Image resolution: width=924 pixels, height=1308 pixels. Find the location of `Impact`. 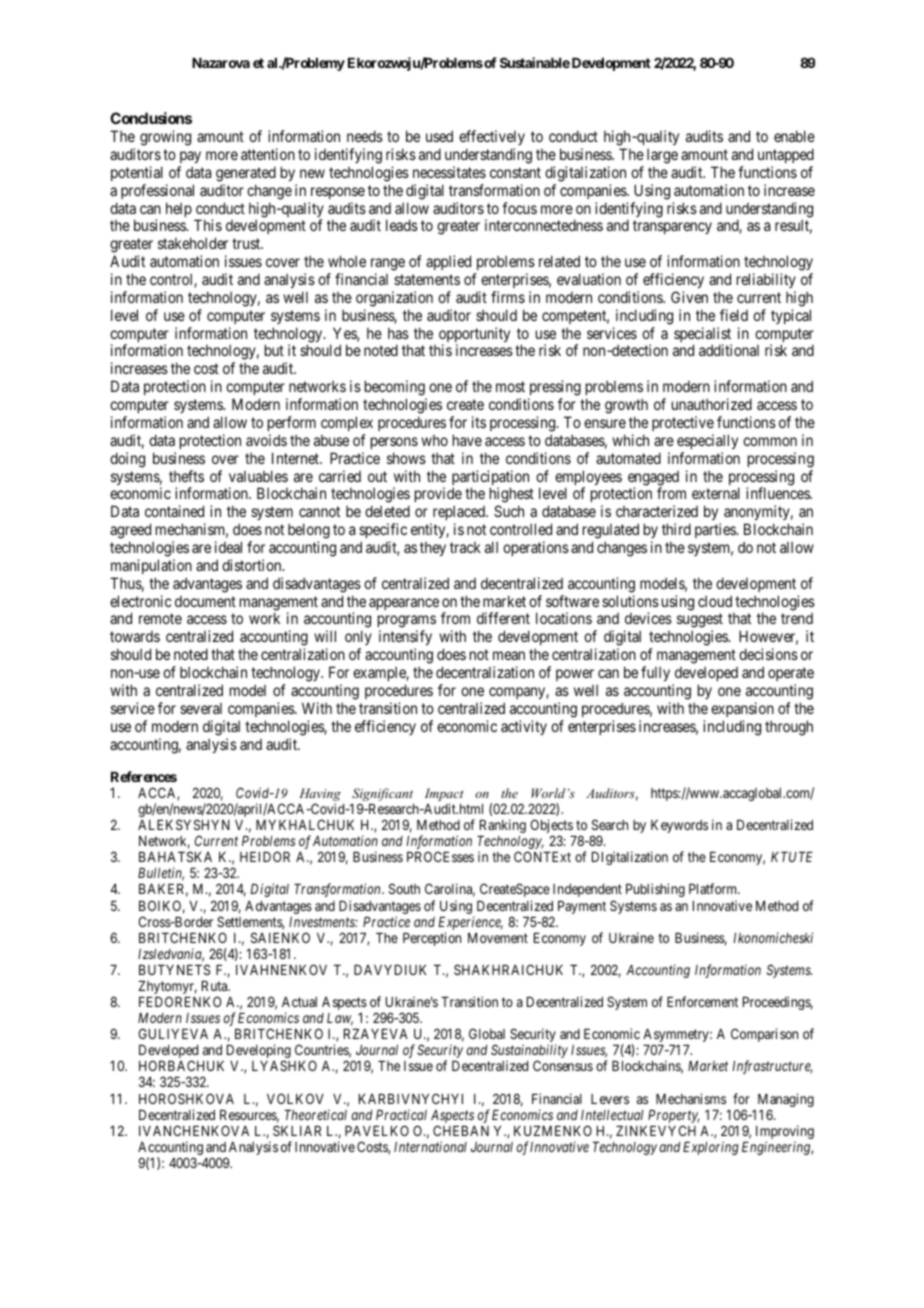

Impact is located at coordinates (444, 796).
